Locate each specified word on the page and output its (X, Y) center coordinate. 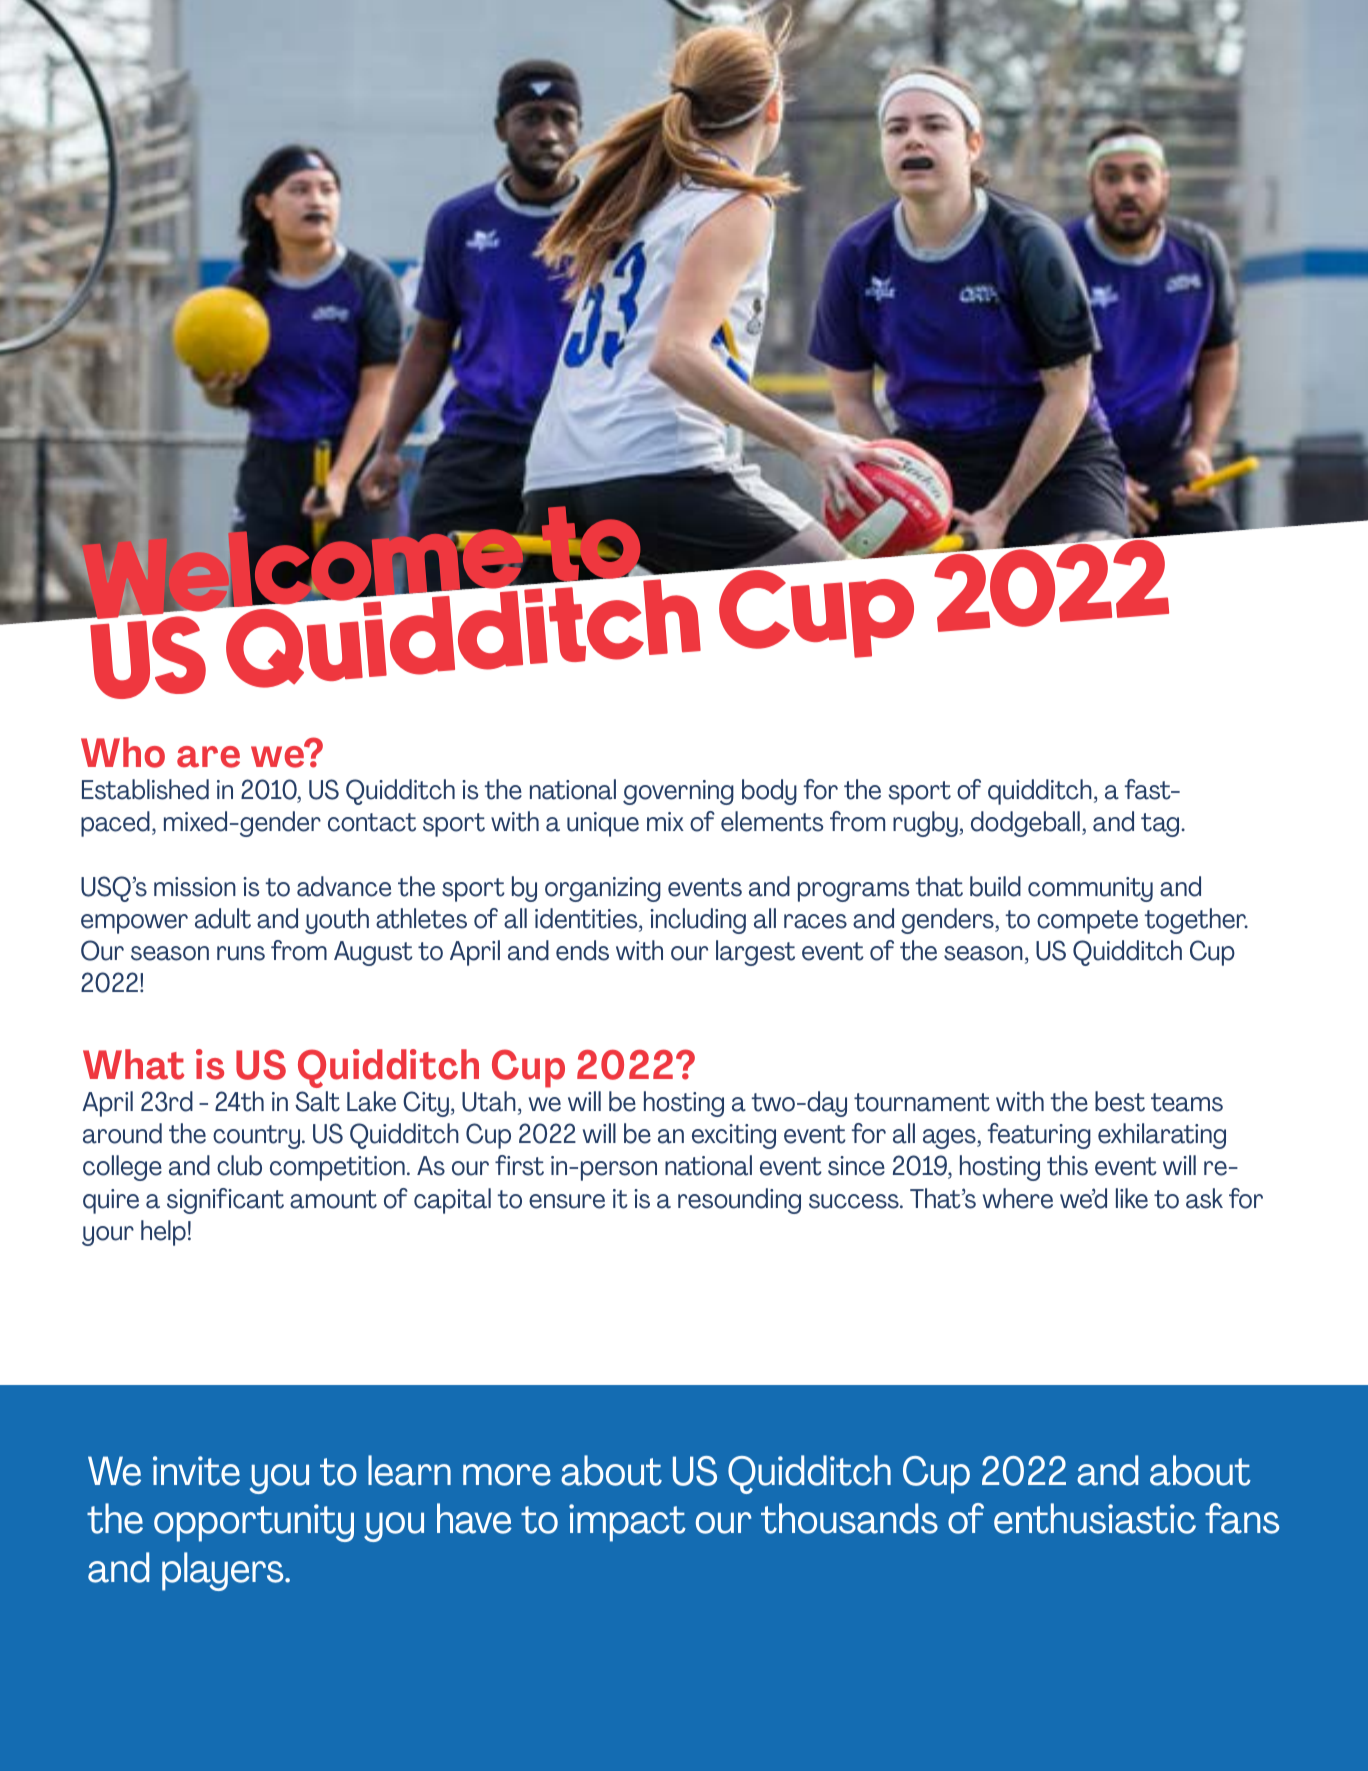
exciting (734, 1136)
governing (678, 792)
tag (1161, 825)
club (239, 1165)
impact (627, 1523)
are (208, 757)
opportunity (254, 1523)
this (1067, 1165)
